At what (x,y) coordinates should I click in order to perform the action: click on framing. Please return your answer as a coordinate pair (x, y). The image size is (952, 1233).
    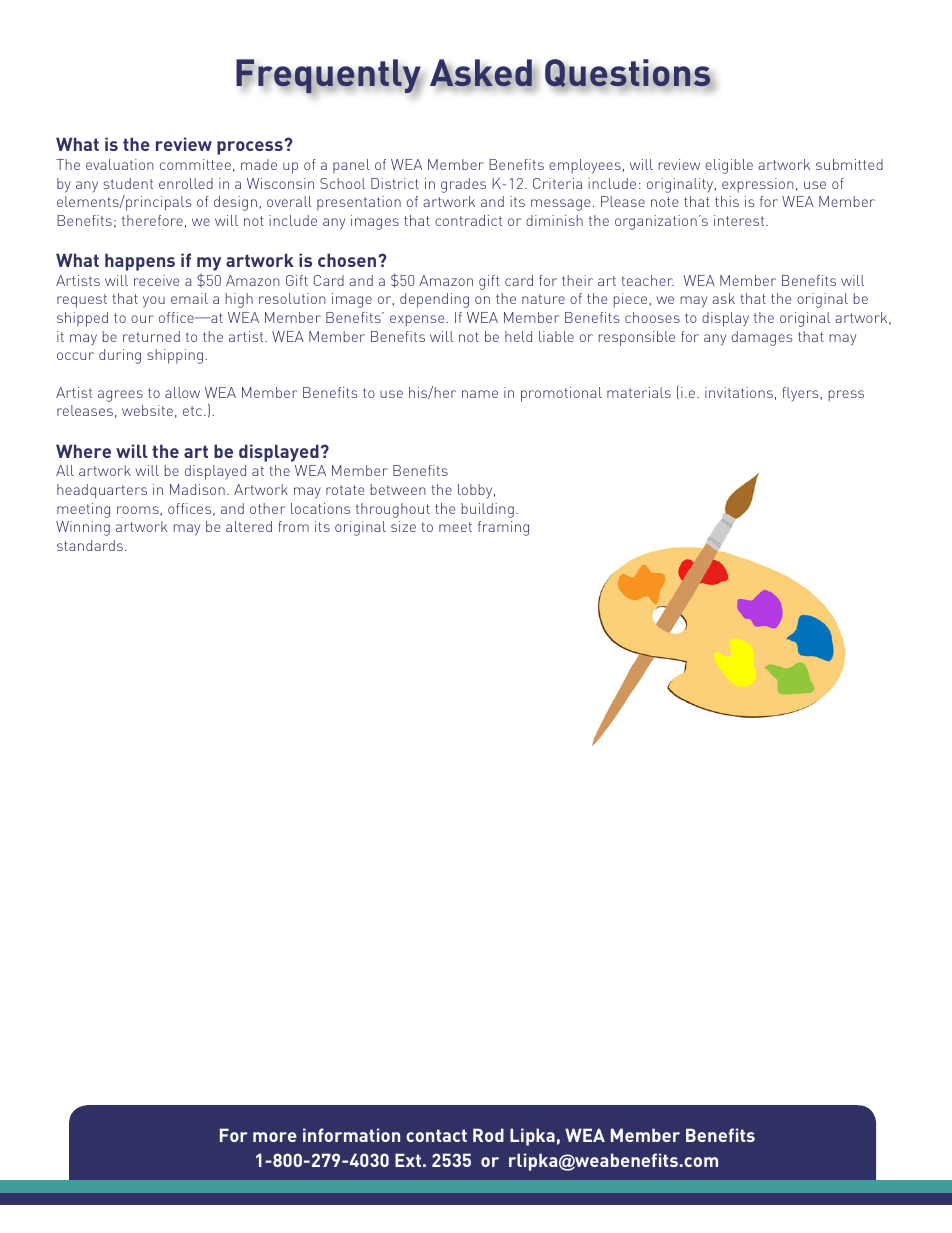
    Looking at the image, I should click on (503, 528).
